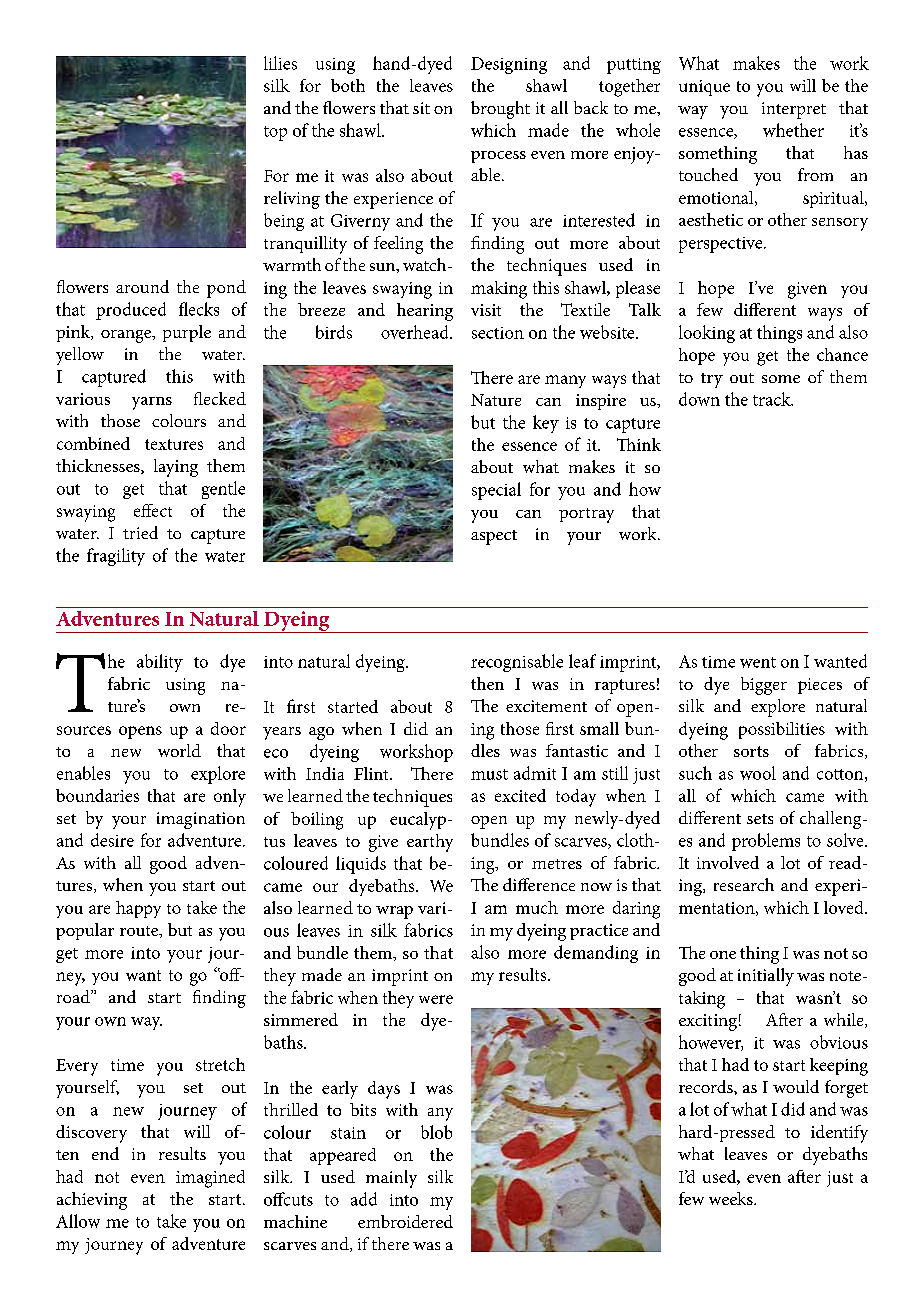  What do you see at coordinates (394, 912) in the screenshot?
I see `wrap` at bounding box center [394, 912].
